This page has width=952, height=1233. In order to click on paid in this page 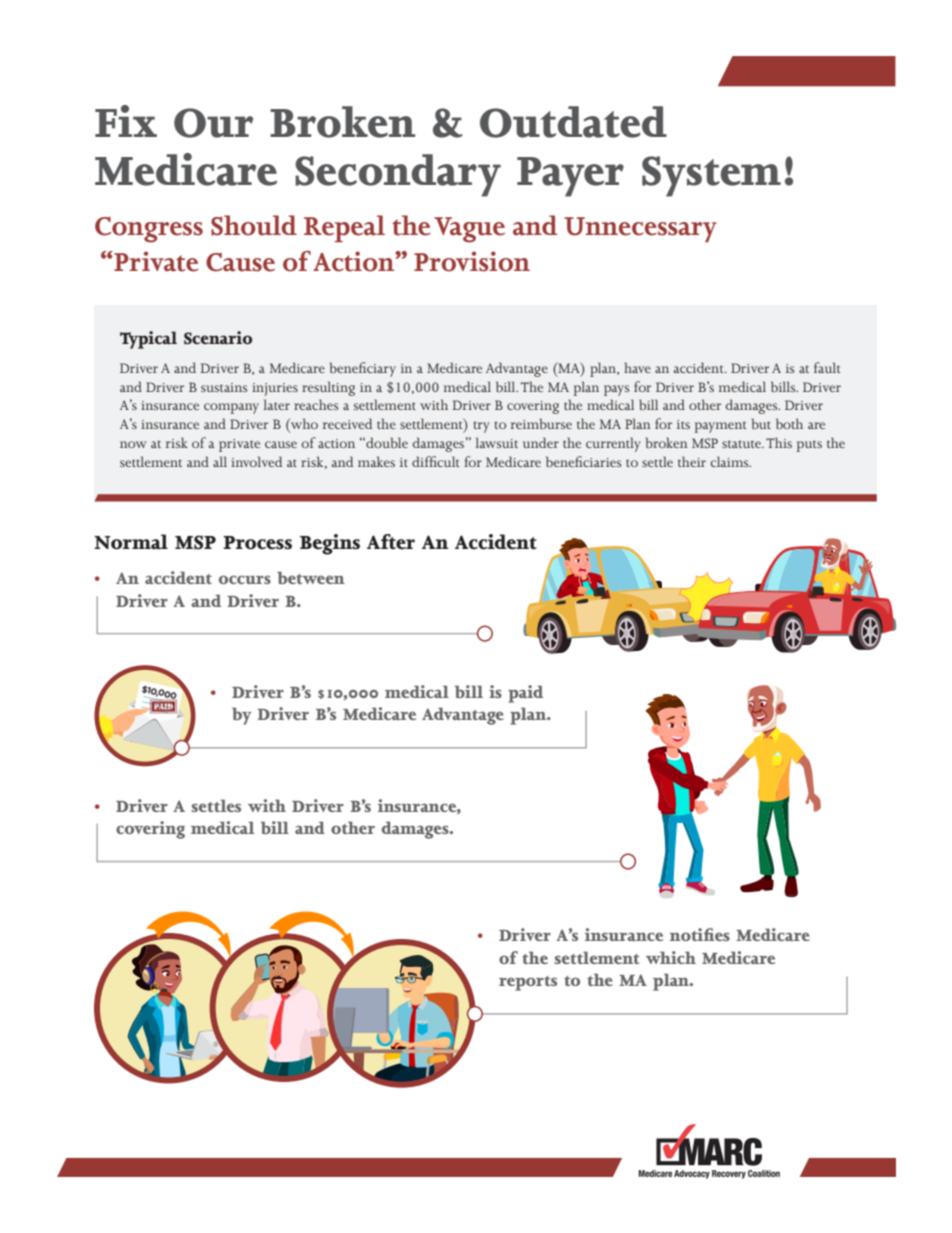, I will do `click(525, 694)`.
